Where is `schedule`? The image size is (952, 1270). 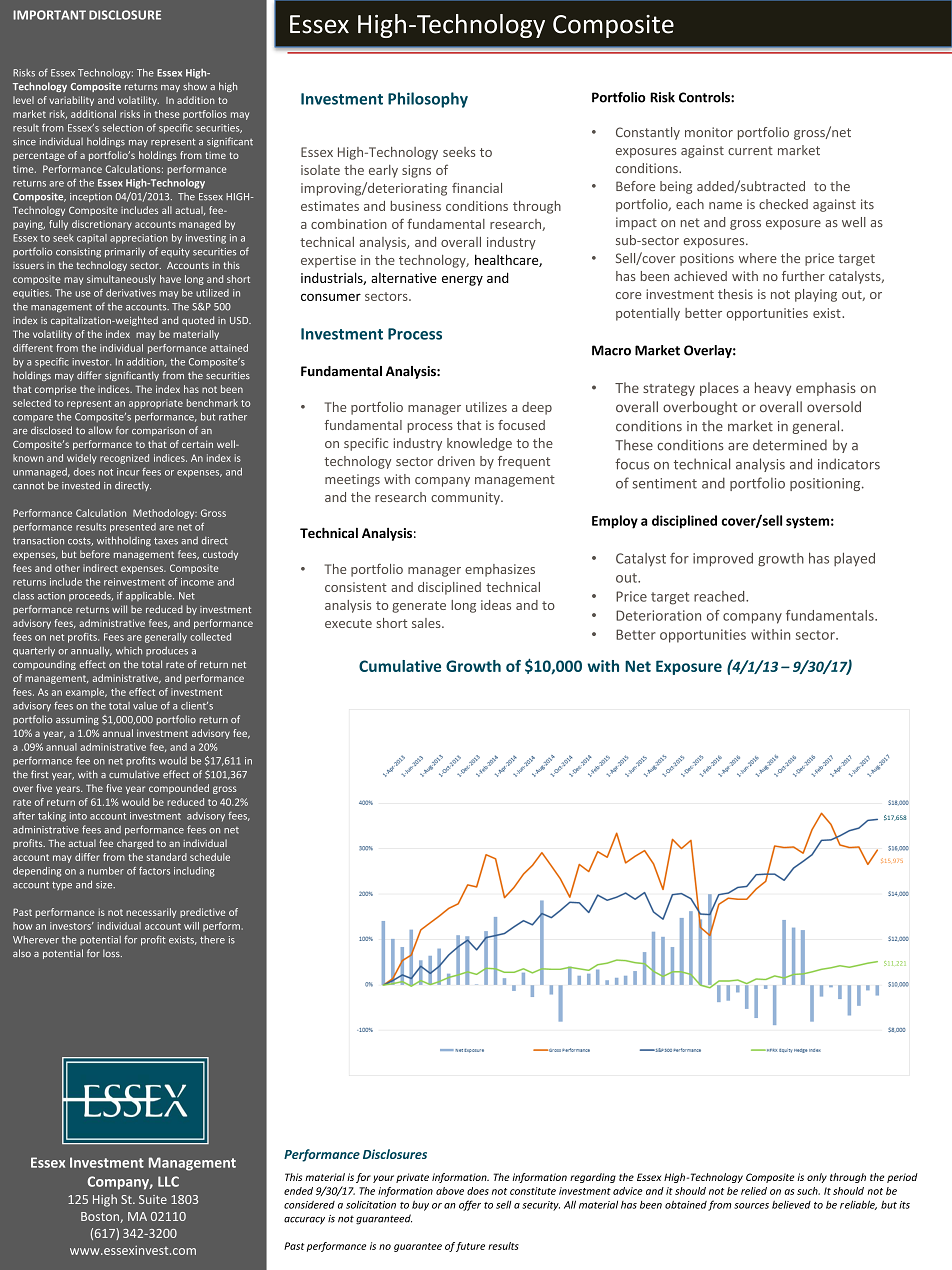 schedule is located at coordinates (210, 857).
